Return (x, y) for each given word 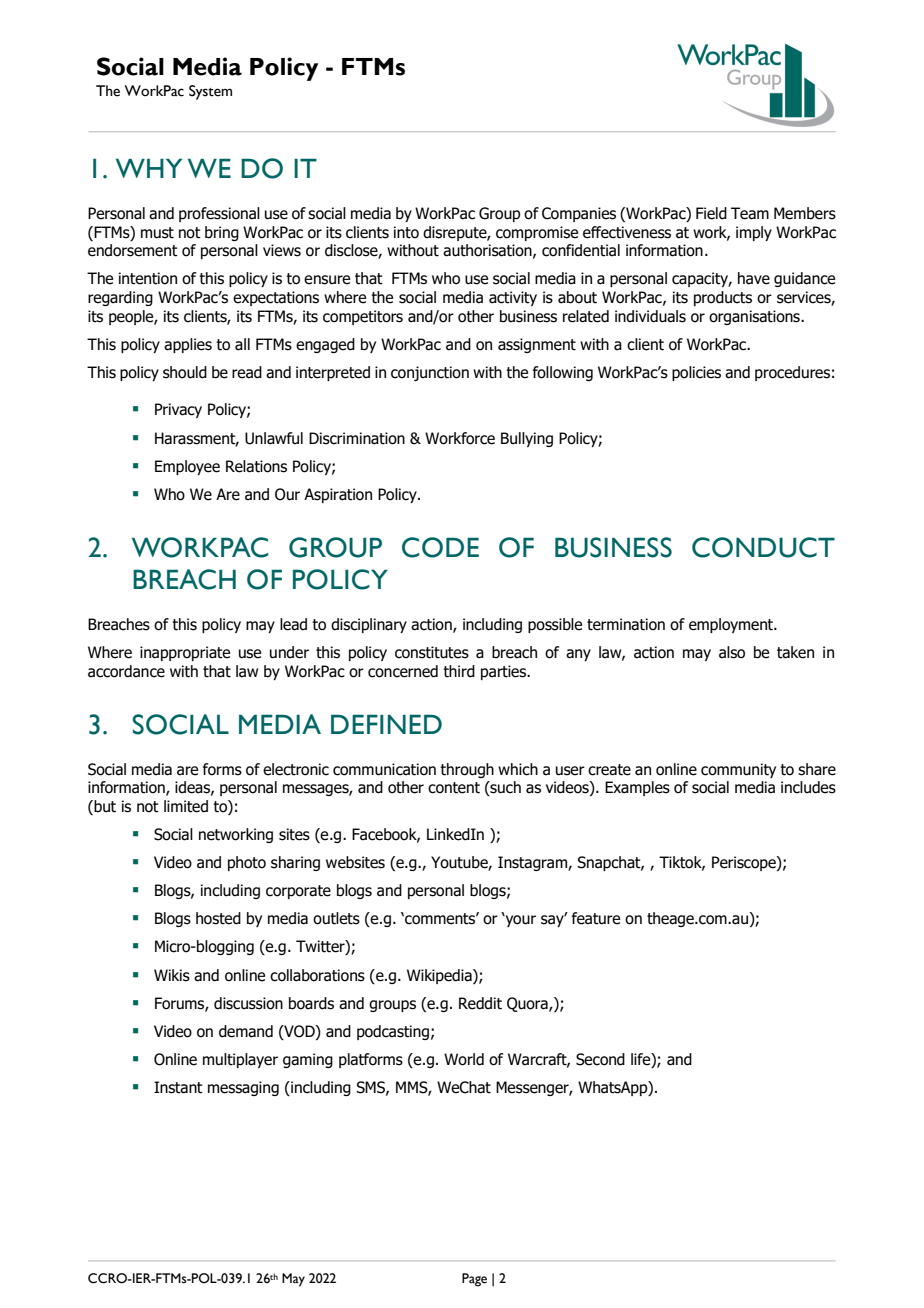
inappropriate (185, 653)
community (738, 770)
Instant (178, 1087)
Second (600, 1059)
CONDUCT (763, 547)
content (454, 788)
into (406, 232)
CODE (440, 547)
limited (186, 806)
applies (188, 345)
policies (696, 373)
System (210, 92)
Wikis (172, 975)
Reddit (480, 1003)
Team (750, 213)
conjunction (430, 373)
